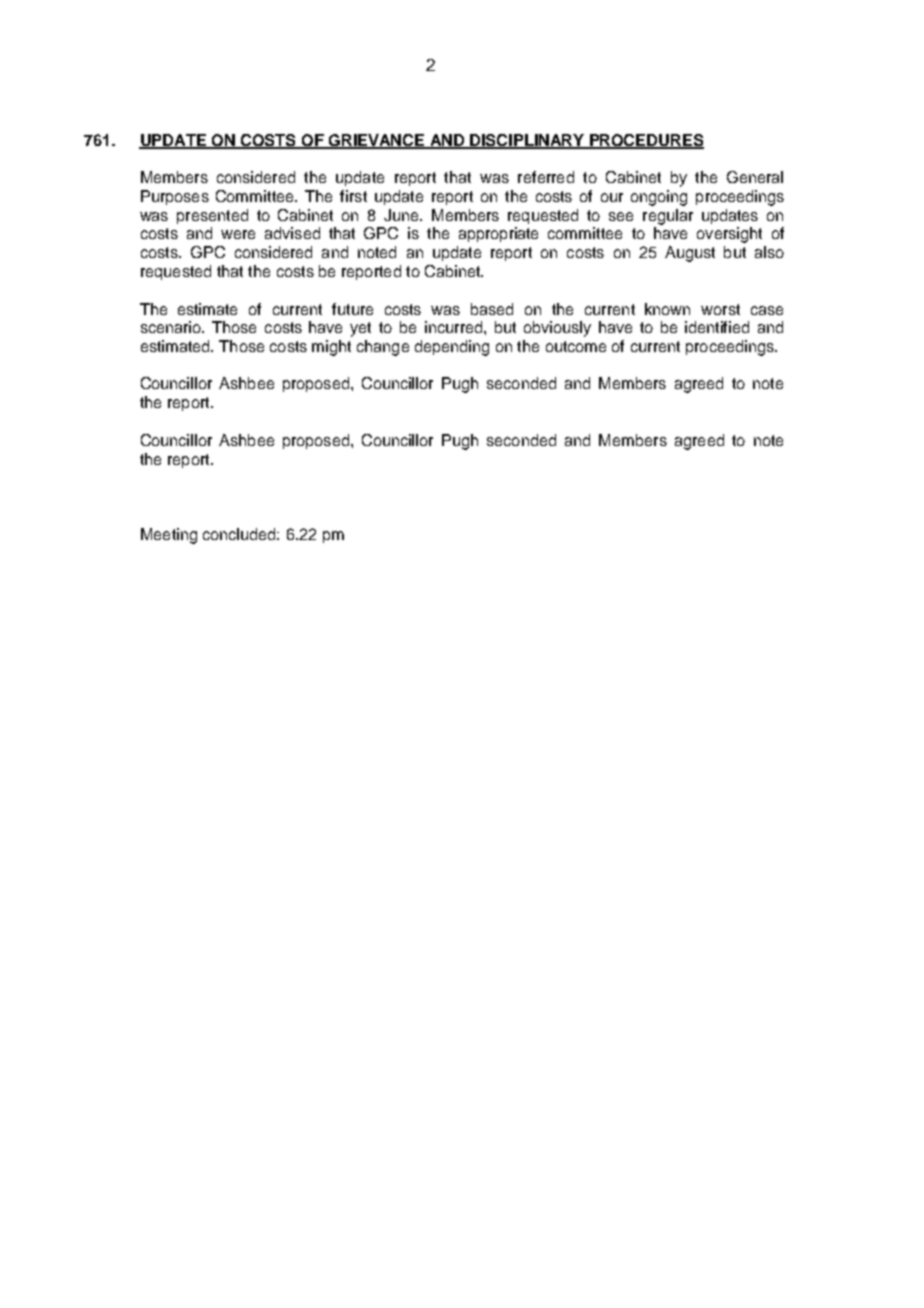  I want to click on PROCEDURES, so click(646, 141).
